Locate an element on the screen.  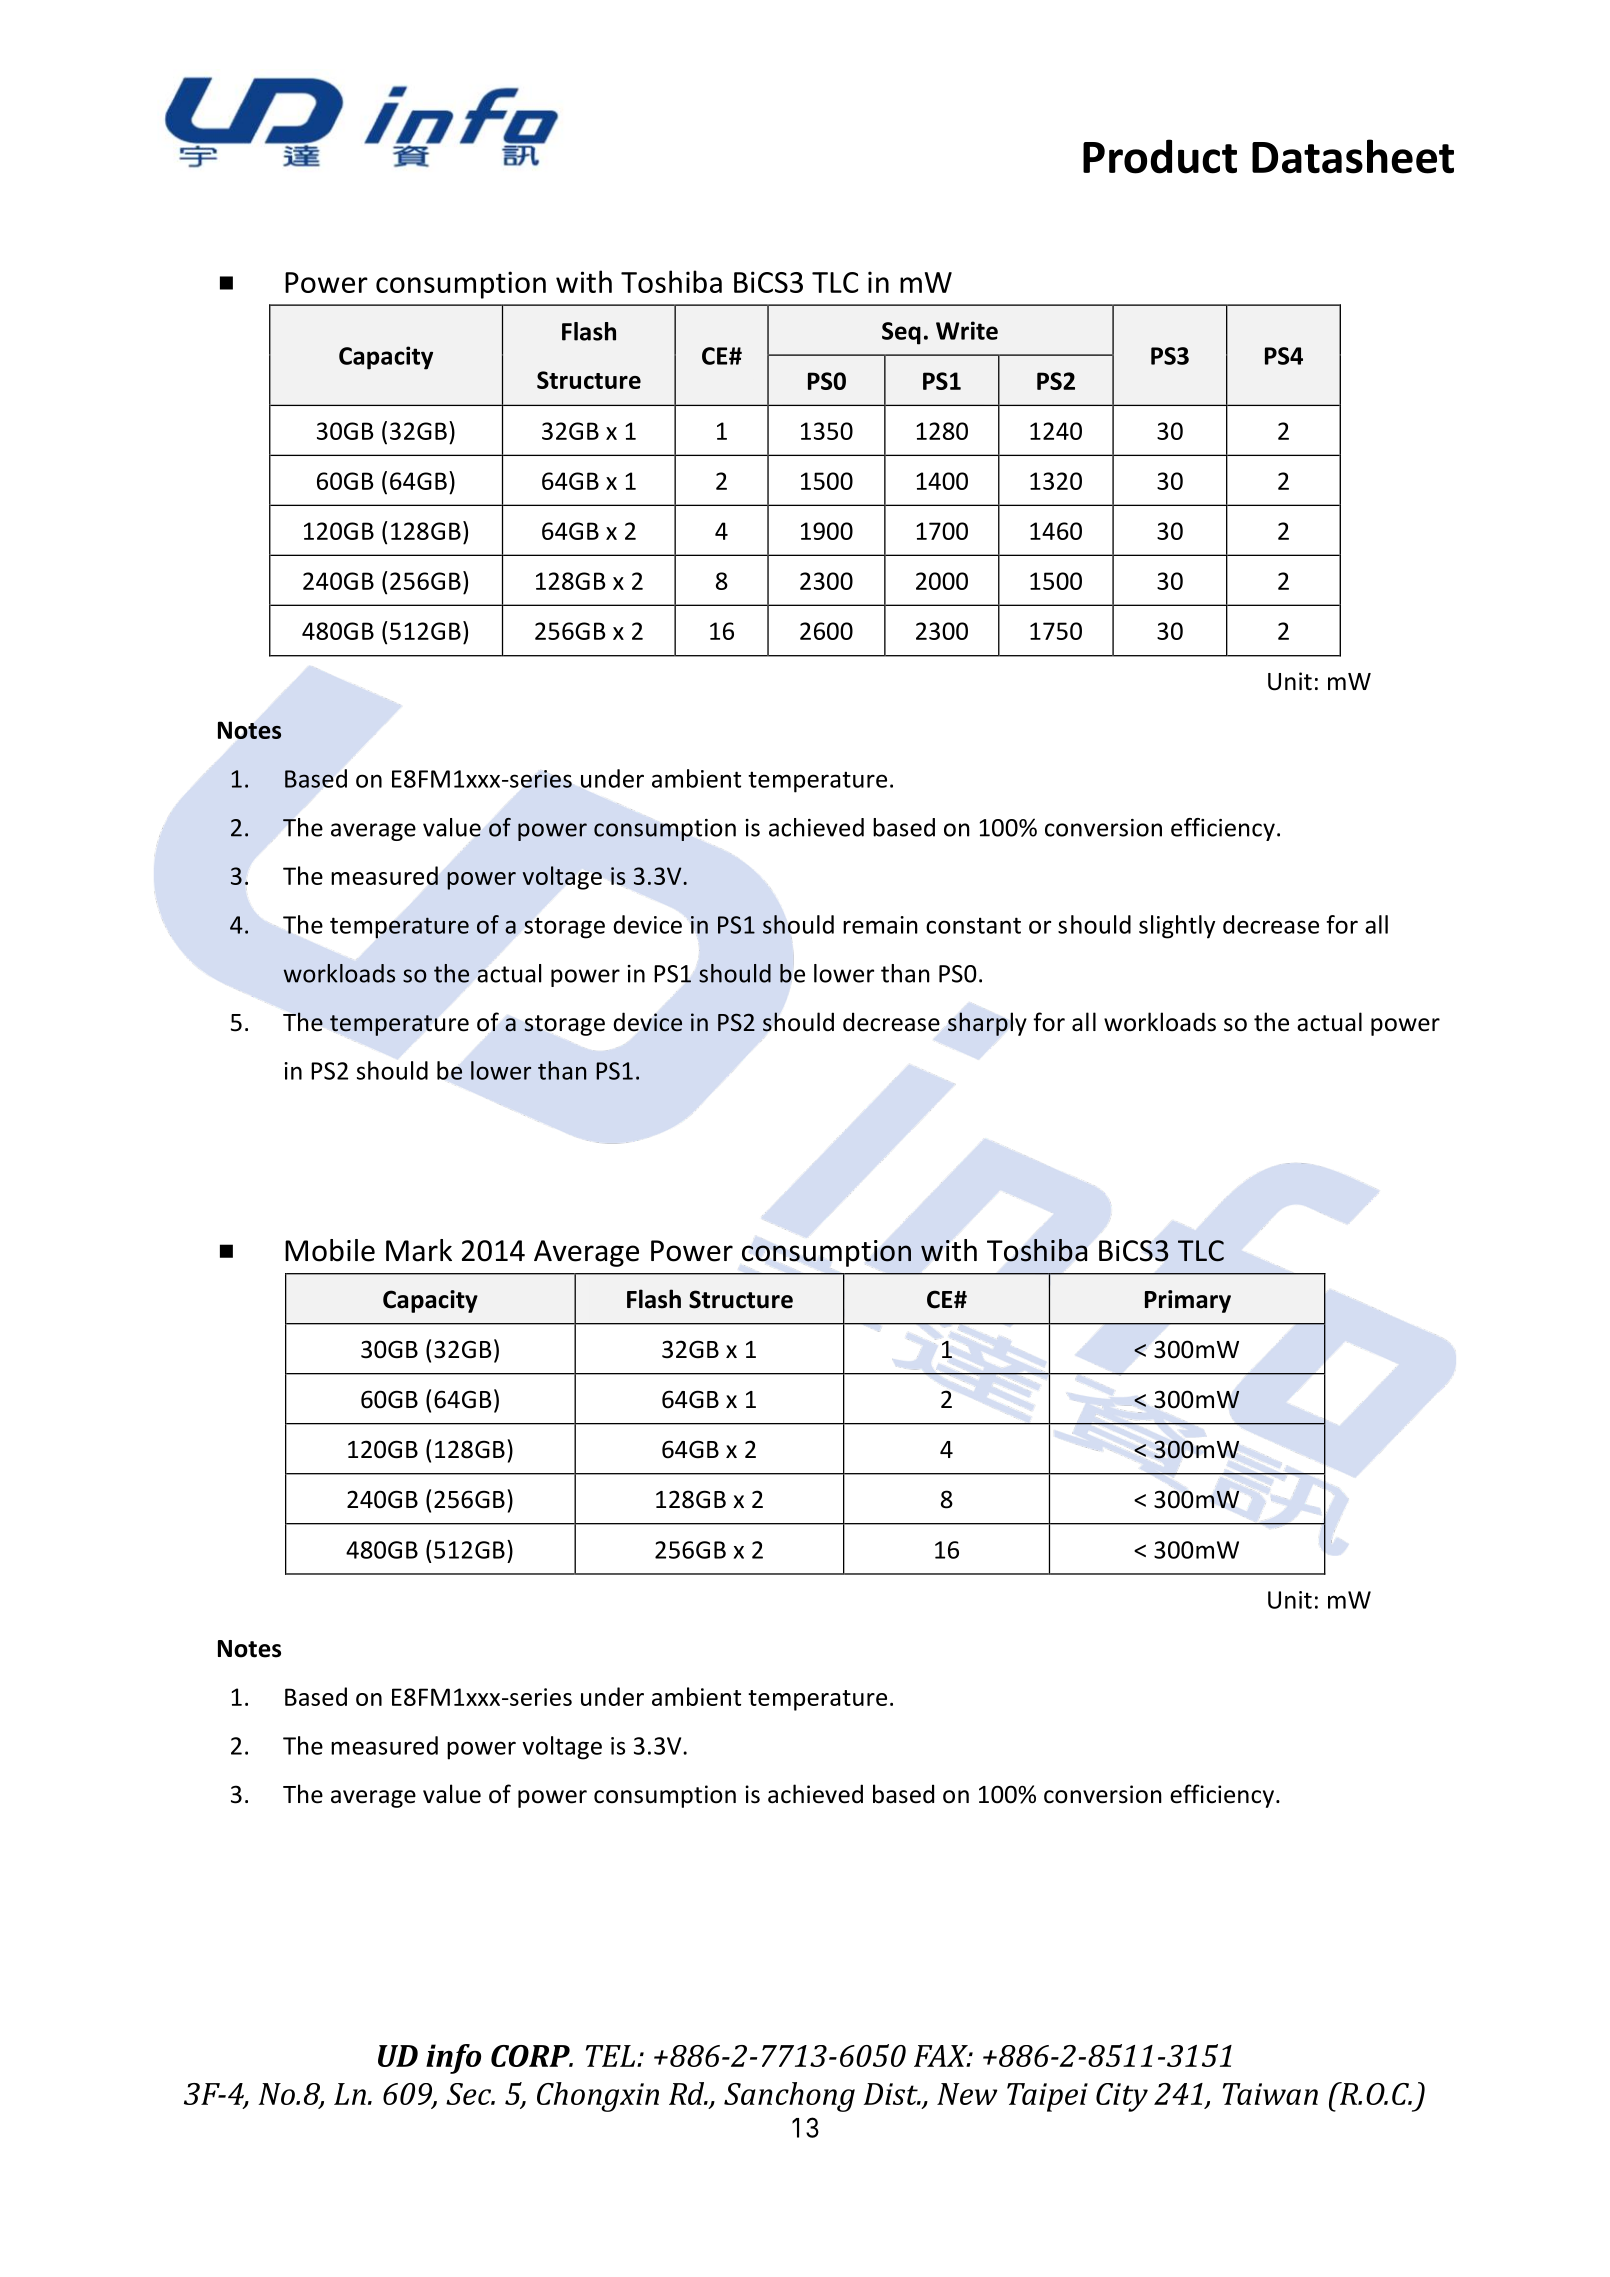
Dist is located at coordinates (892, 2094).
